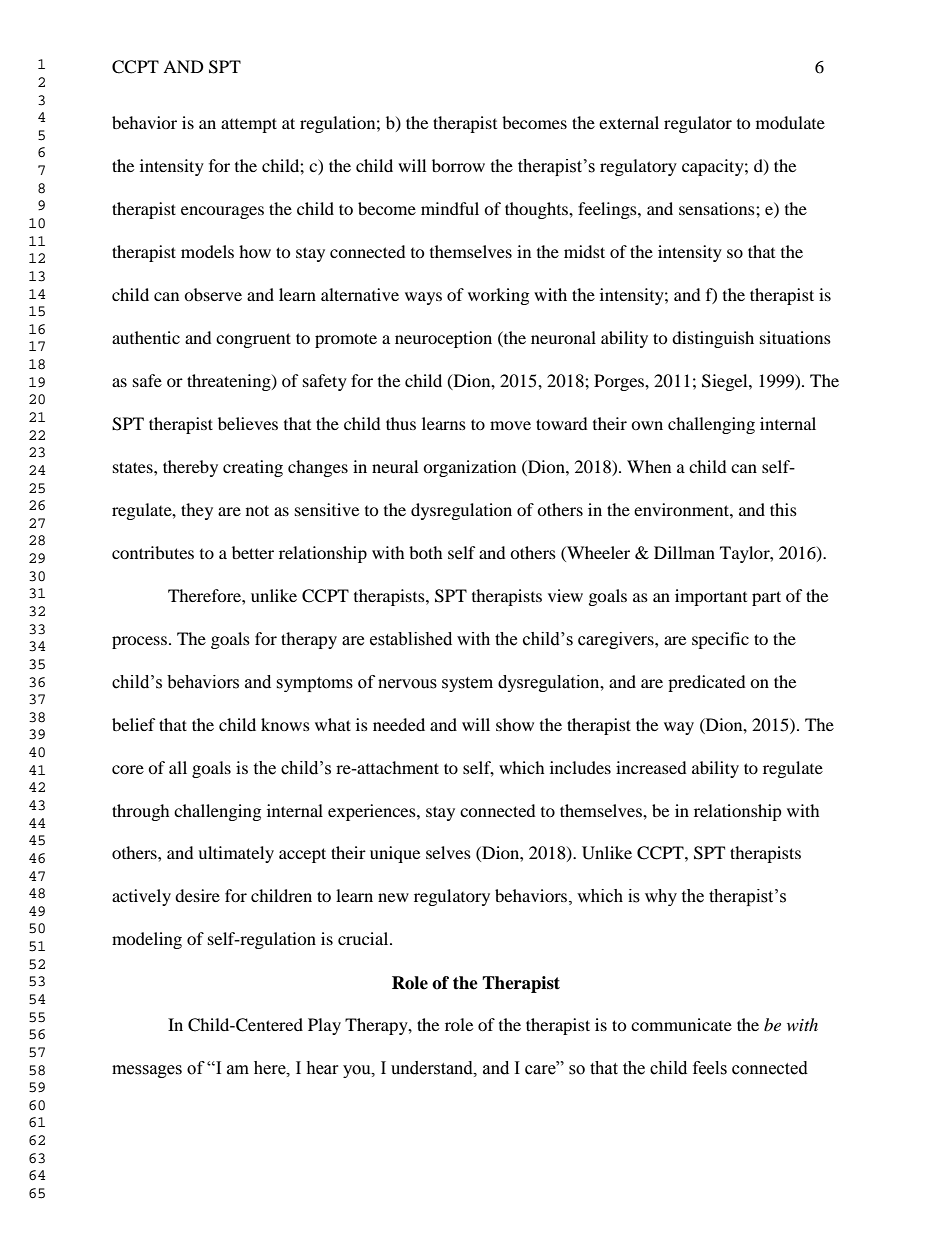 This screenshot has height=1233, width=952. I want to click on better, so click(253, 552).
